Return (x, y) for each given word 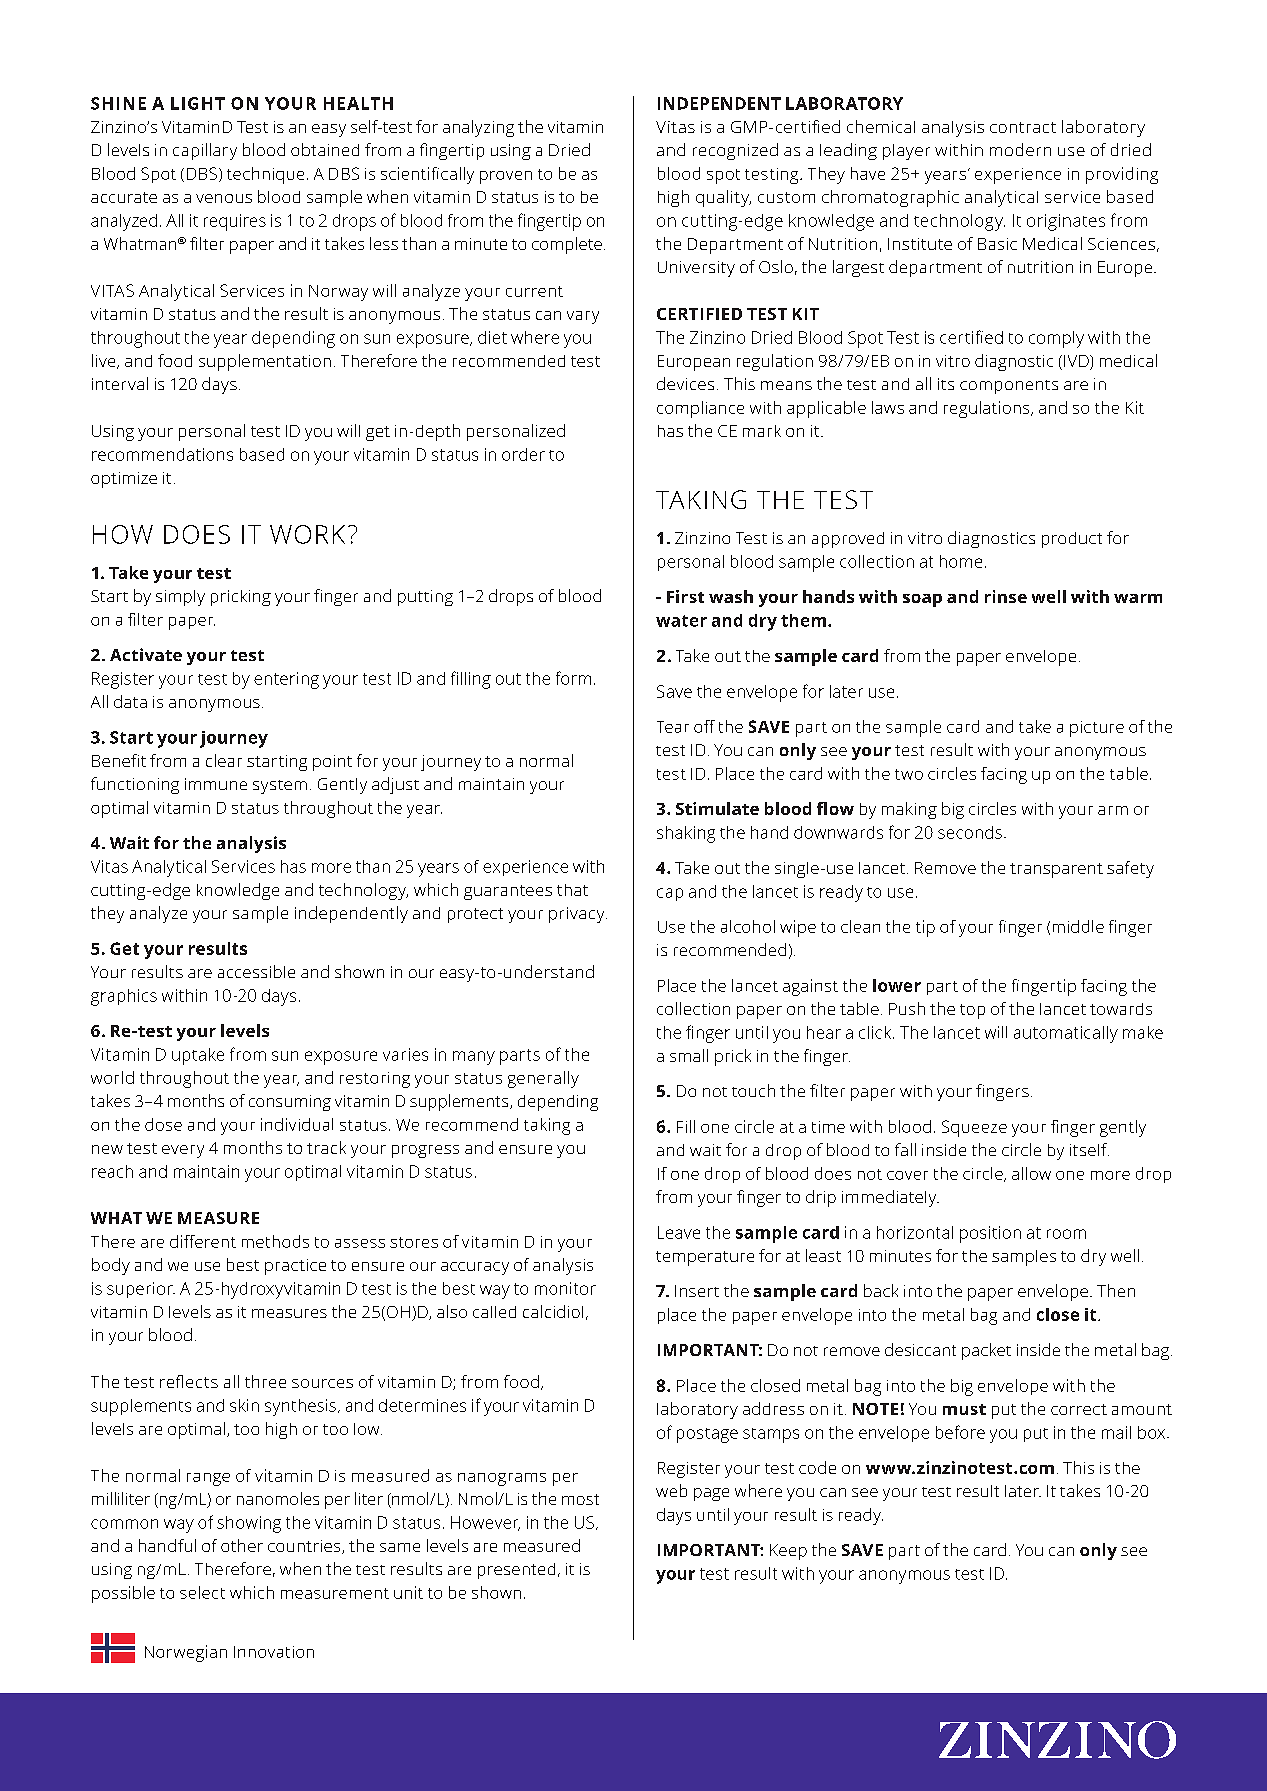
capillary (205, 151)
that (572, 890)
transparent (1056, 870)
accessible (256, 971)
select (202, 1592)
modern (1020, 149)
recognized (735, 151)
